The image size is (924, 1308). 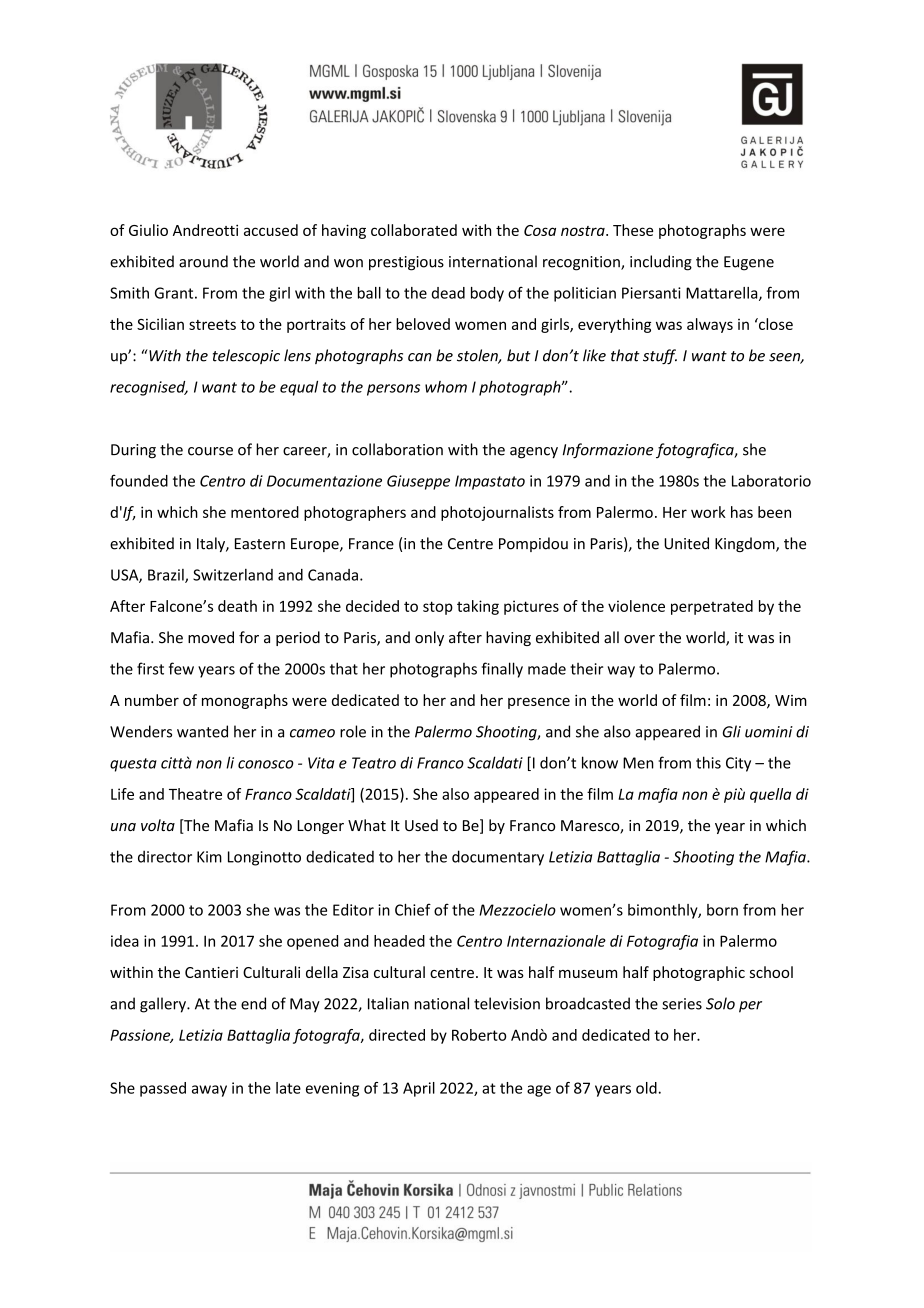 What do you see at coordinates (406, 263) in the screenshot?
I see `prestigious` at bounding box center [406, 263].
